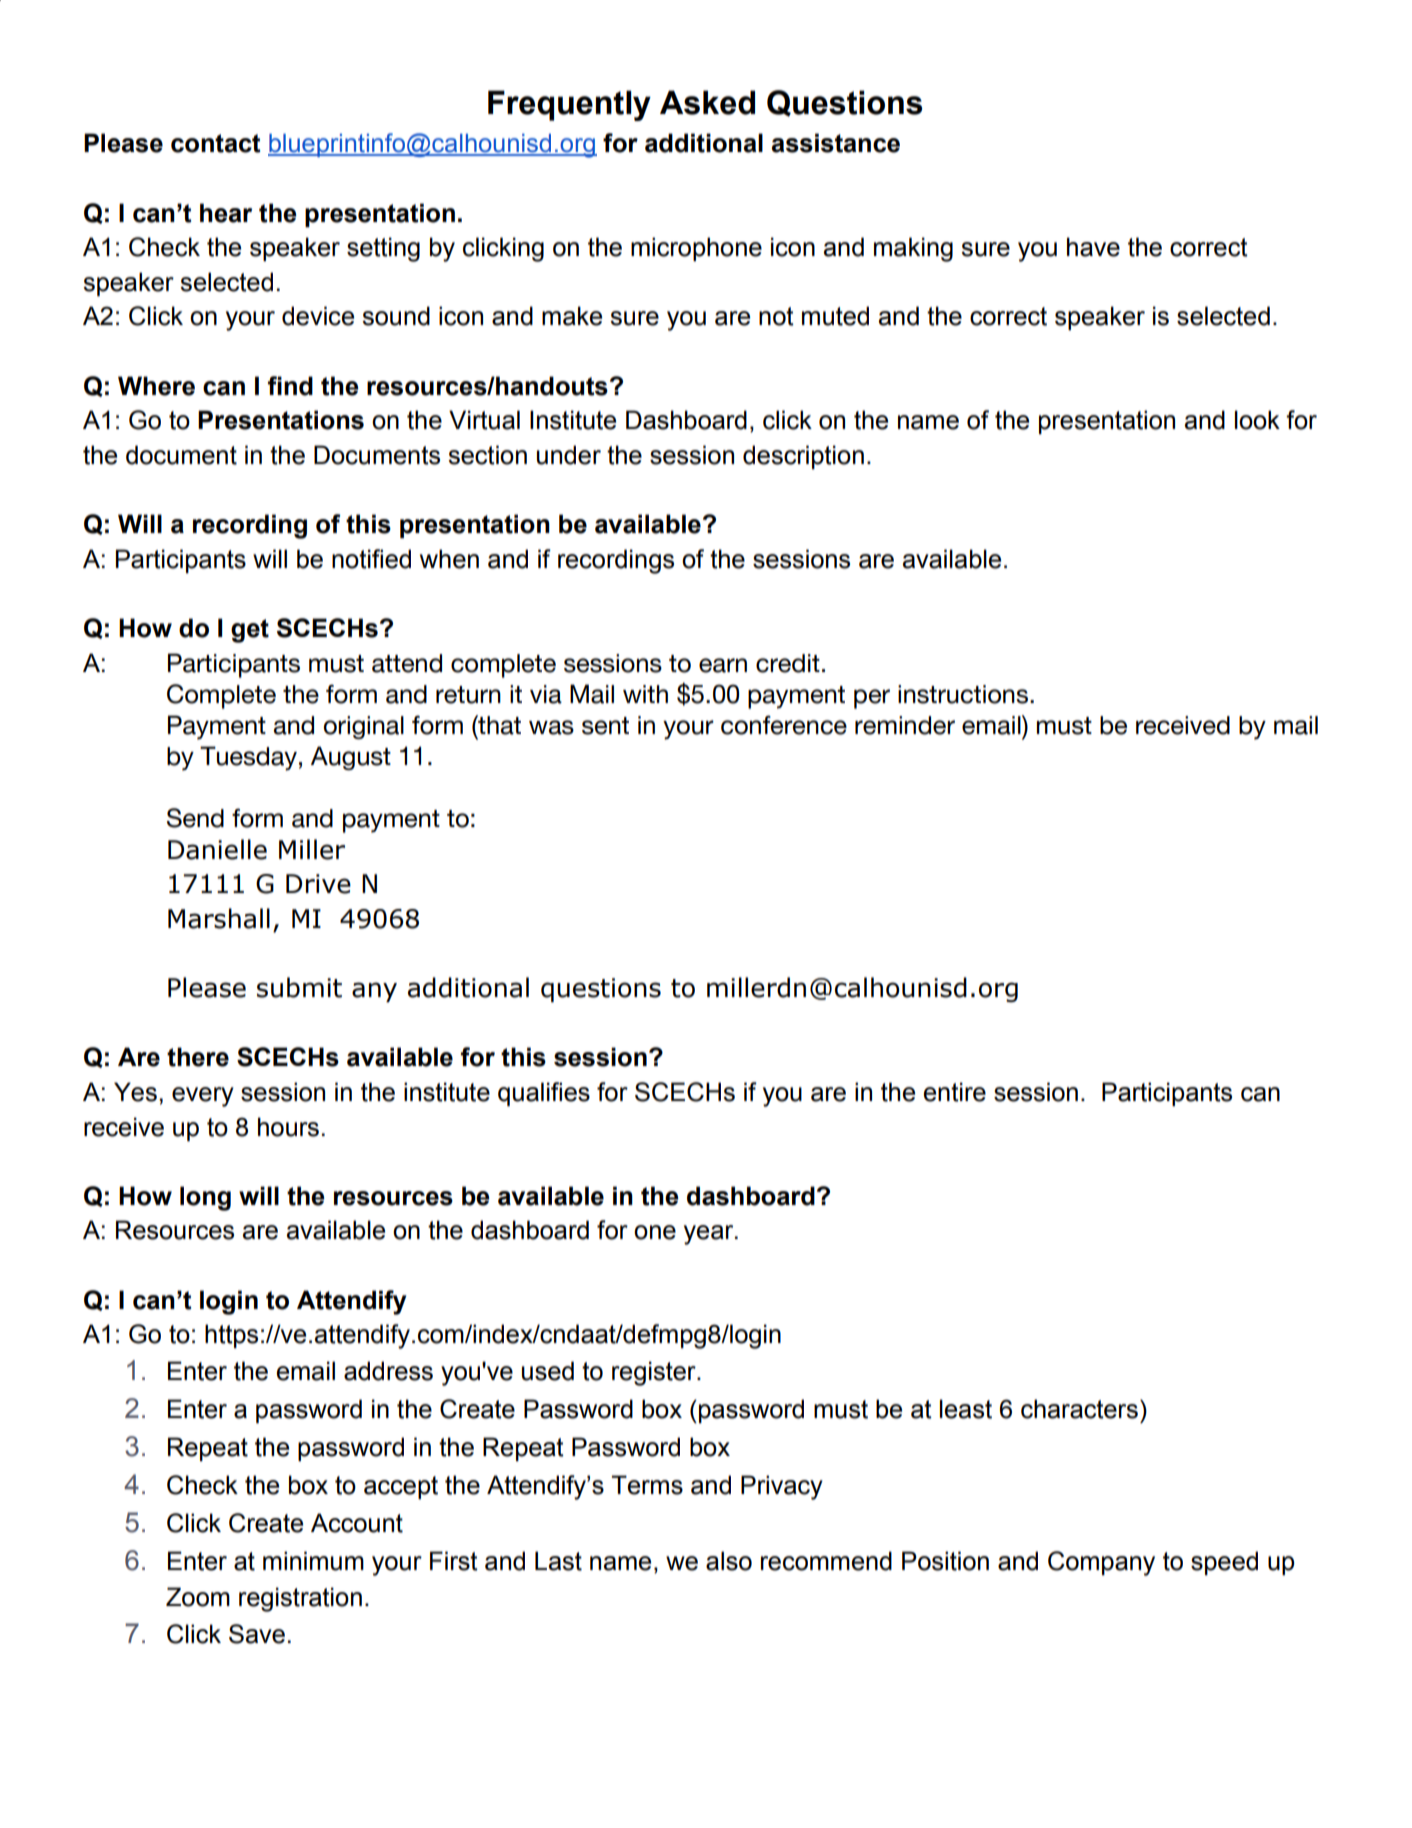  I want to click on Drive, so click(318, 884).
